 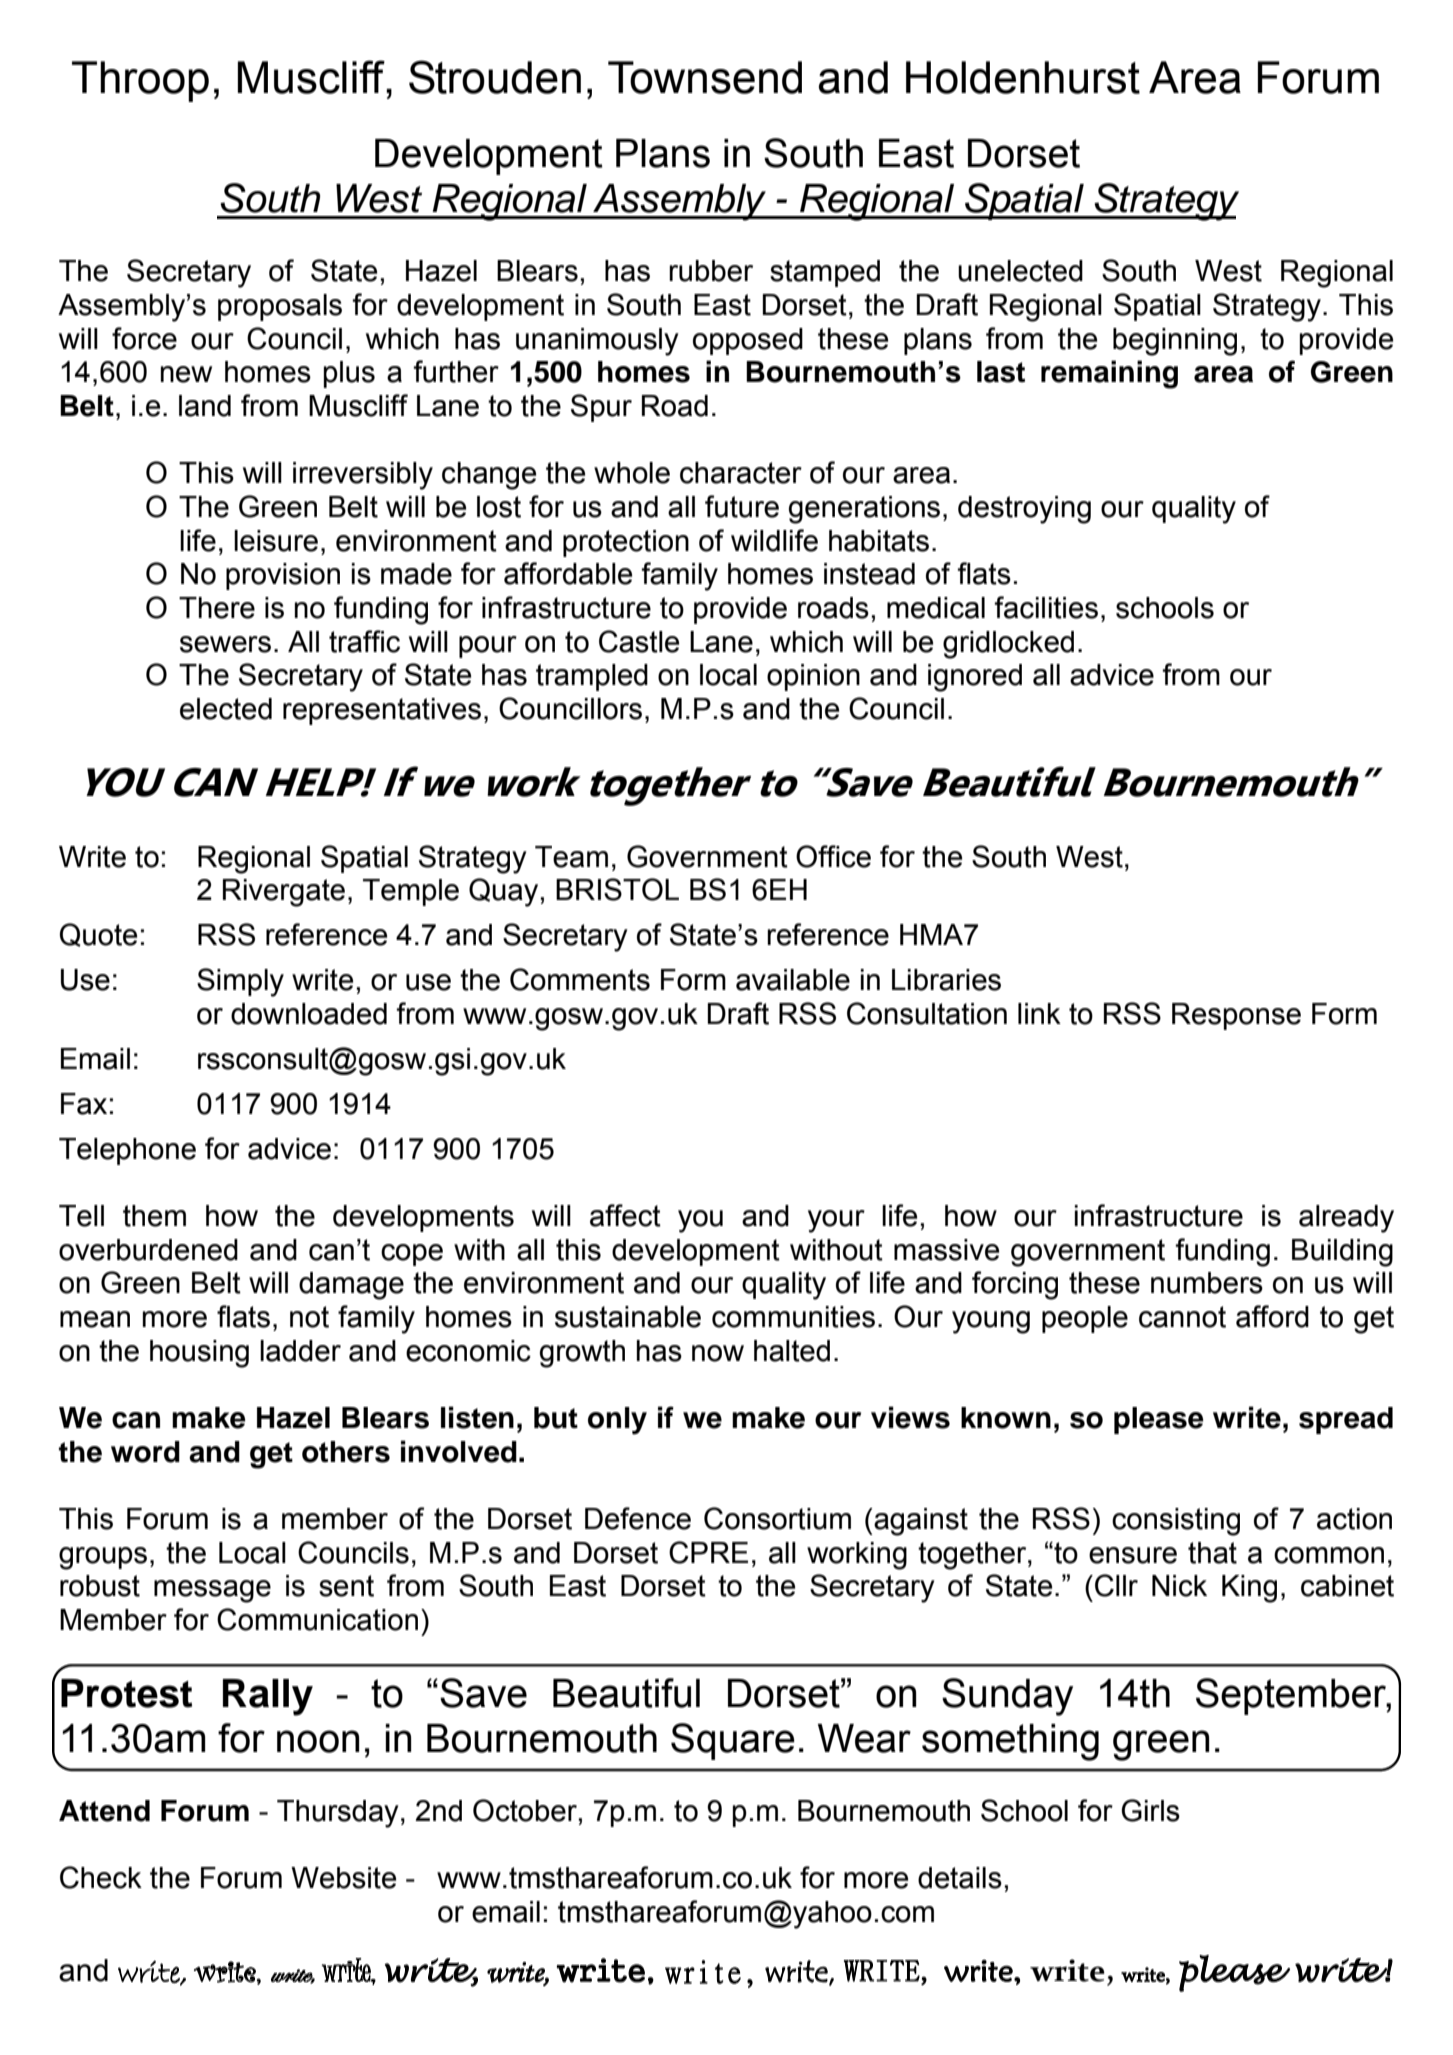 What do you see at coordinates (338, 1814) in the screenshot?
I see `Thursday` at bounding box center [338, 1814].
